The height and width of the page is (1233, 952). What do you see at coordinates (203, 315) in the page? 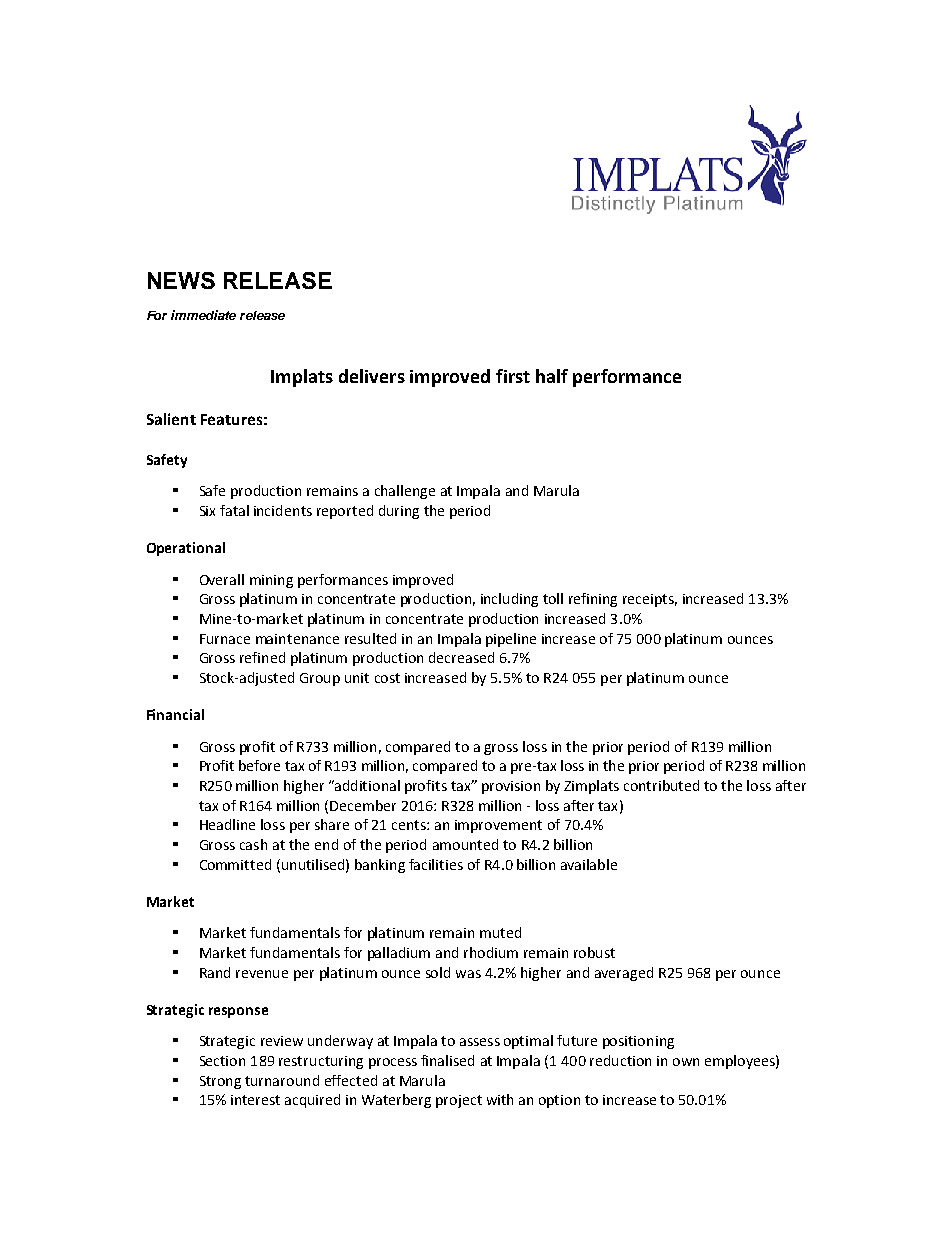
I see `immediate` at bounding box center [203, 315].
